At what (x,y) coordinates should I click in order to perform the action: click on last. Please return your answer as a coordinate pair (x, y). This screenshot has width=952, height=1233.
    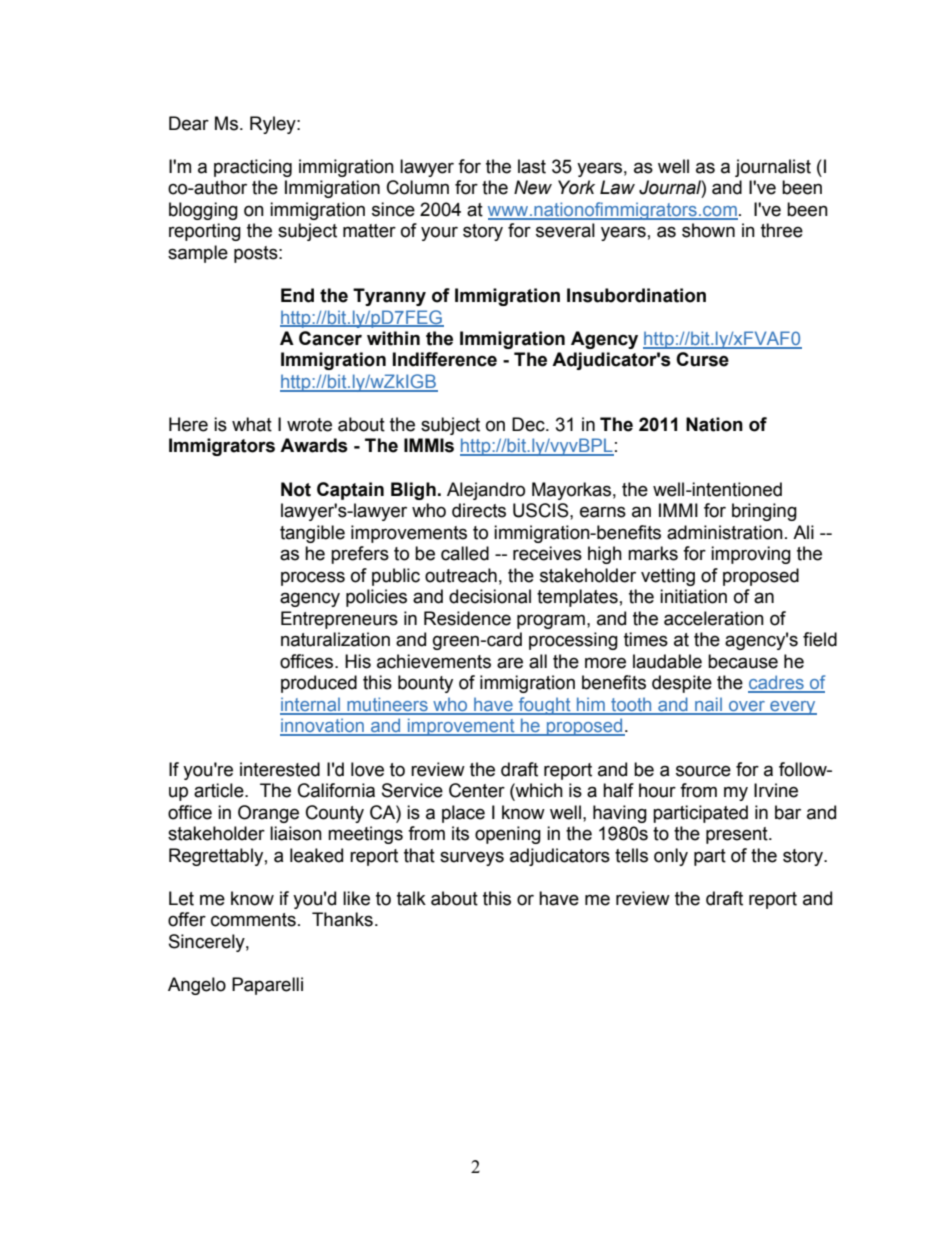
    Looking at the image, I should click on (532, 166).
